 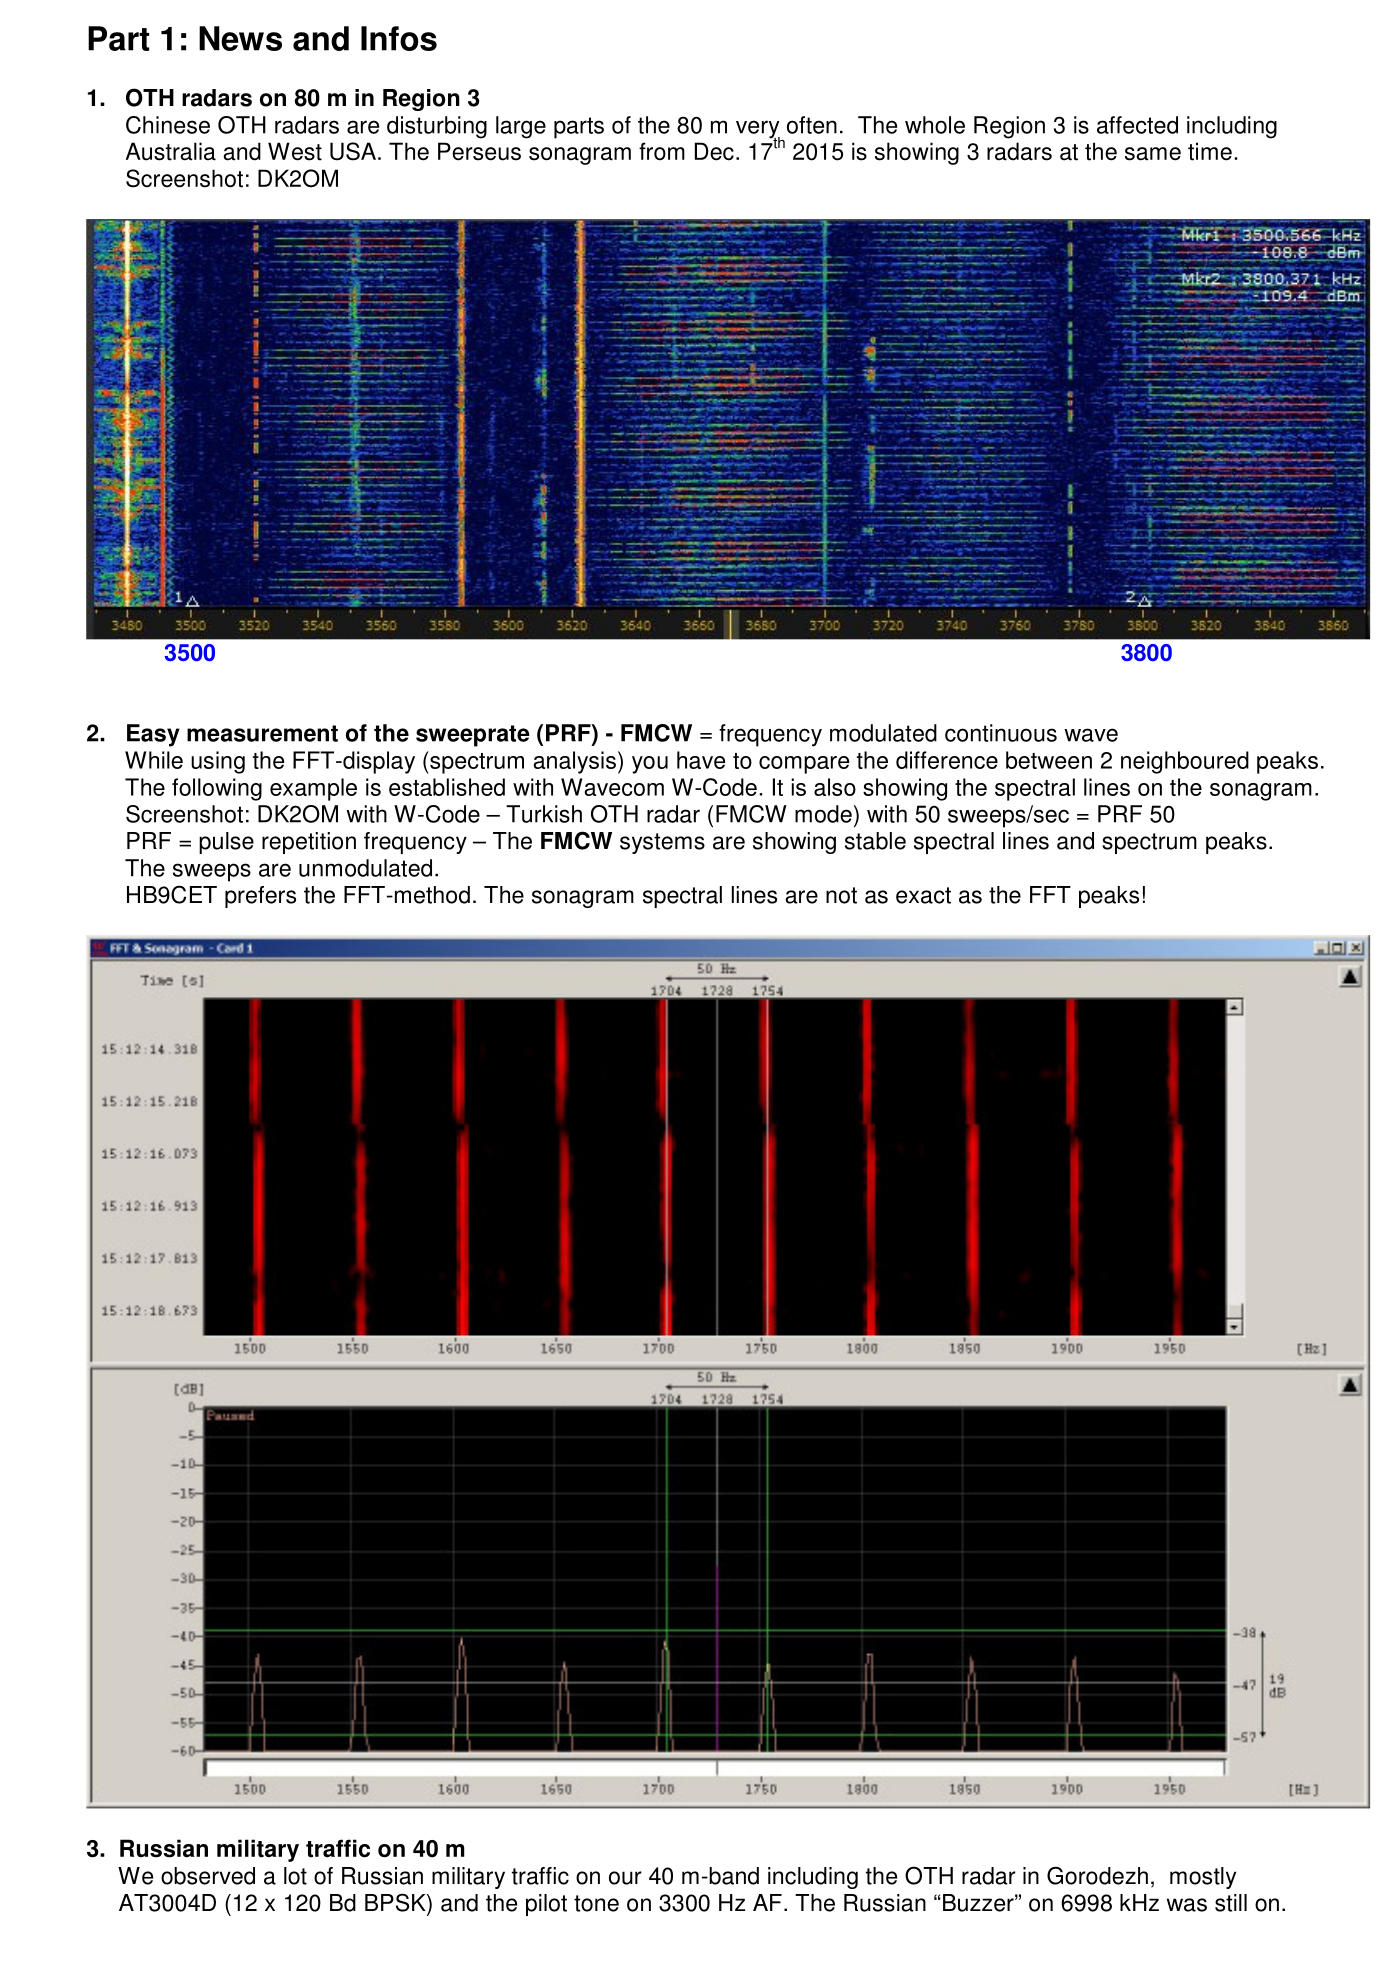 What do you see at coordinates (1137, 125) in the screenshot?
I see `affected` at bounding box center [1137, 125].
